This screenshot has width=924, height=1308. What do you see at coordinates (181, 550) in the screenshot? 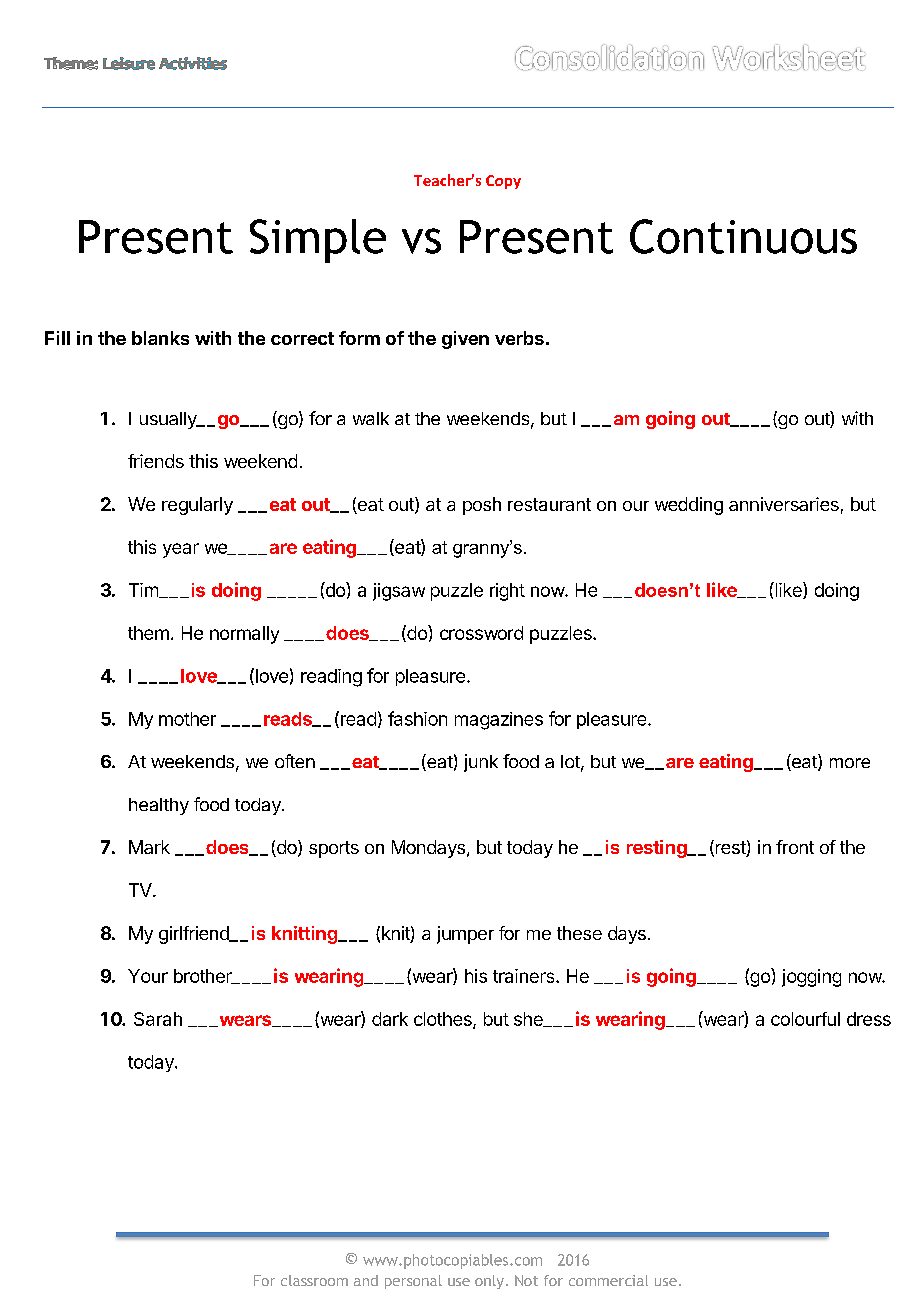
I see `year` at bounding box center [181, 550].
